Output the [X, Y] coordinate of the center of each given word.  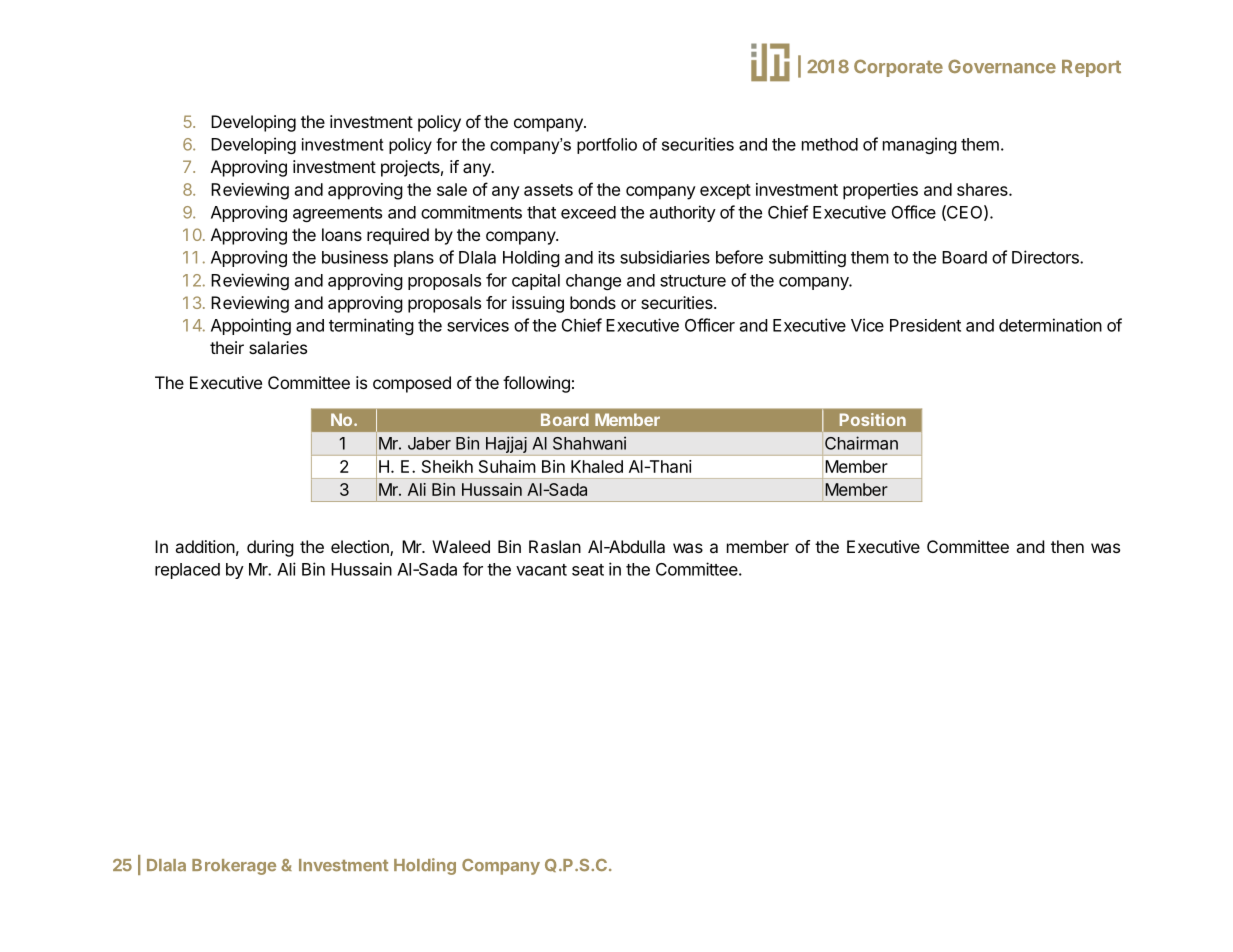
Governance [1002, 66]
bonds [593, 302]
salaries [278, 347]
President [925, 325]
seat [588, 570]
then [1067, 546]
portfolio [607, 146]
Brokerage [234, 867]
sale [452, 189]
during [270, 548]
